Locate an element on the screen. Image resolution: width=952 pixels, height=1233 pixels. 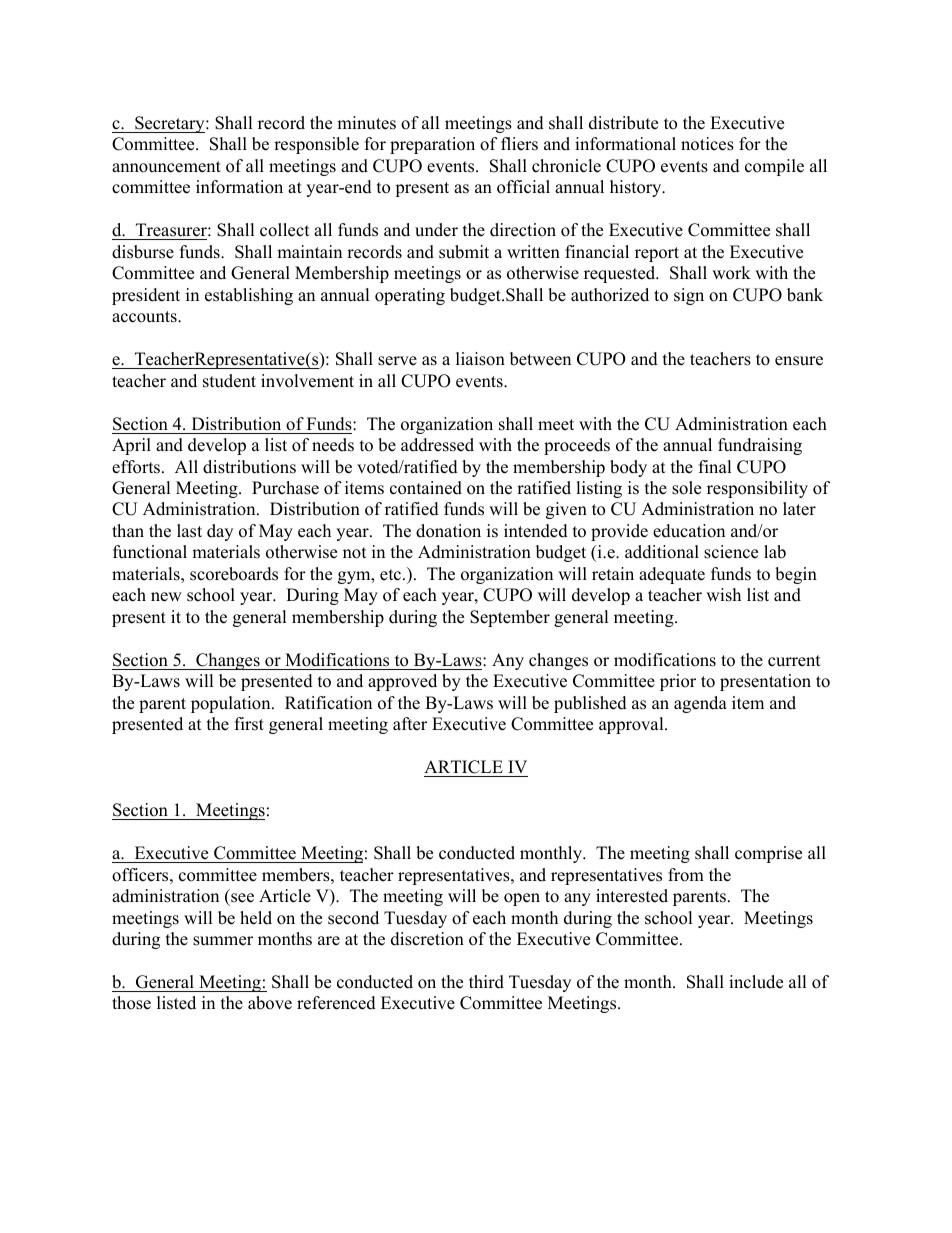
first is located at coordinates (249, 724).
